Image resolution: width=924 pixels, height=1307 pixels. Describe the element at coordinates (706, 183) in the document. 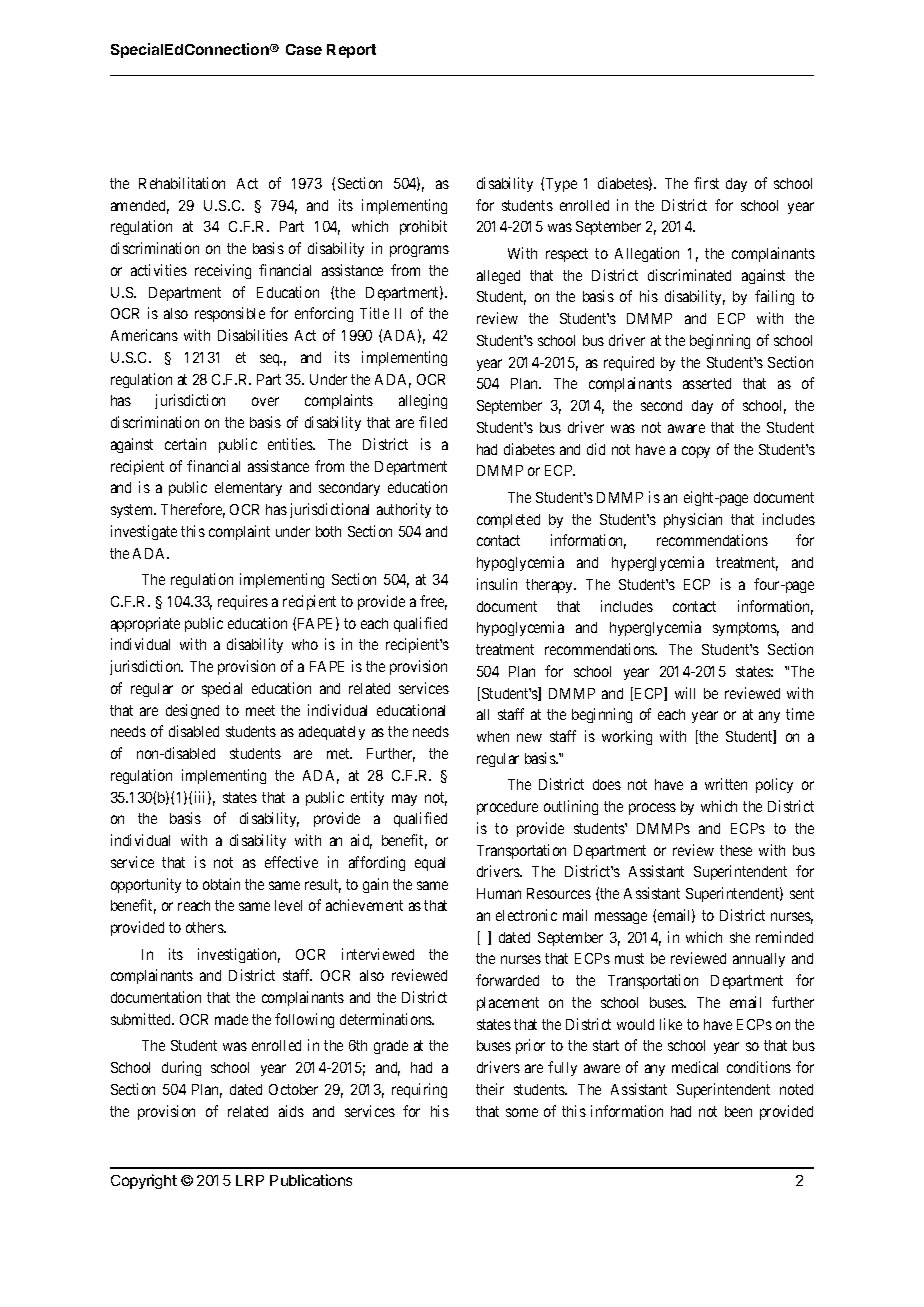

I see `first` at that location.
